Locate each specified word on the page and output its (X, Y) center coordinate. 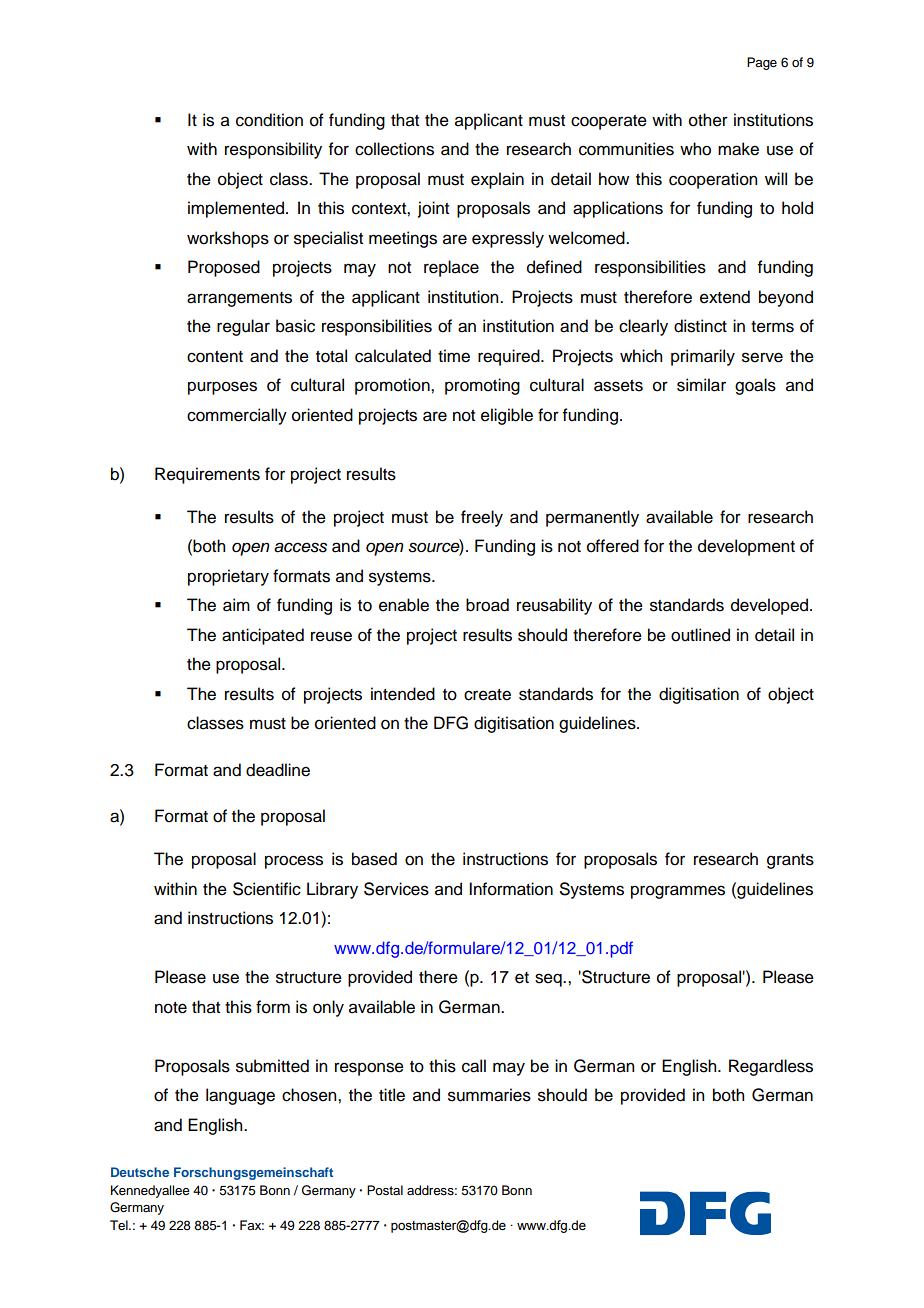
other (708, 120)
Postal (385, 1190)
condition (269, 120)
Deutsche (140, 1172)
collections (394, 149)
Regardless (771, 1067)
